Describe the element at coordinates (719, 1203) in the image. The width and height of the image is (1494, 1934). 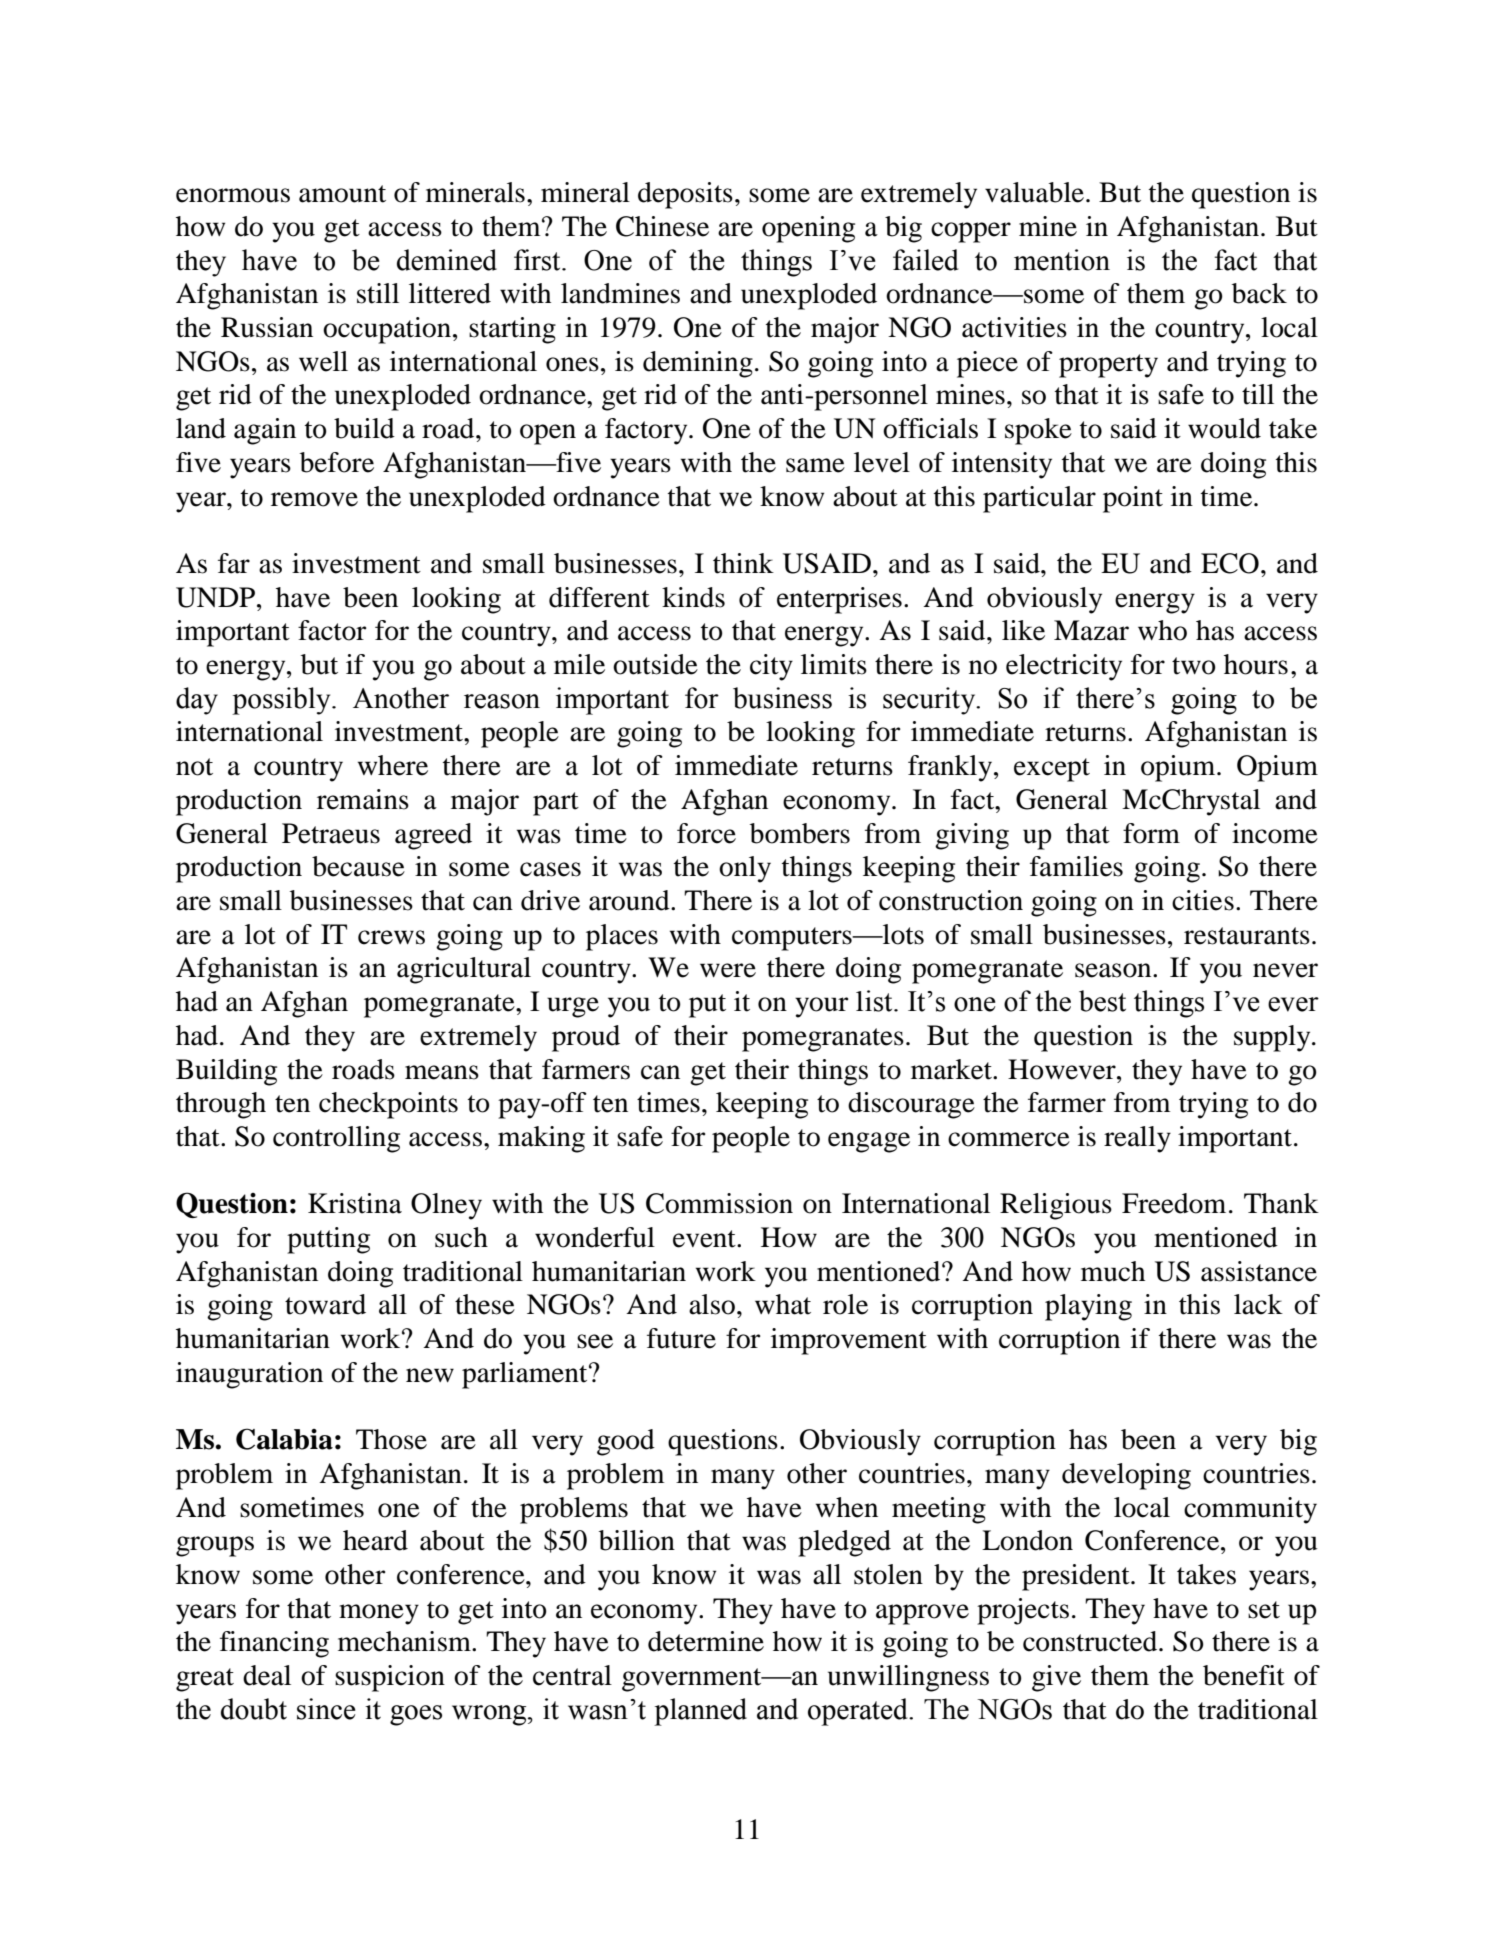
I see `Commission` at that location.
